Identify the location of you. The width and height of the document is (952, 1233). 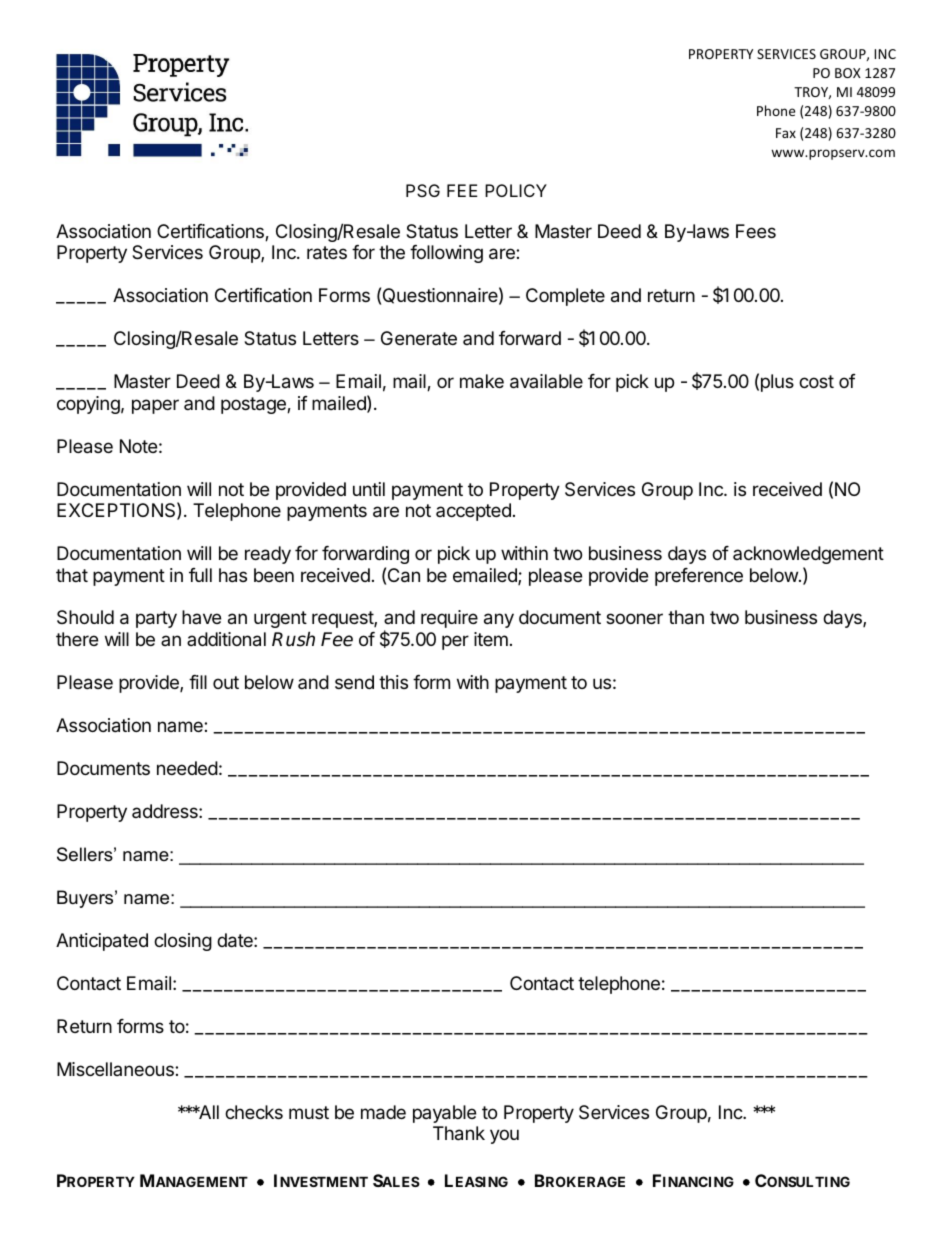
(504, 1136).
